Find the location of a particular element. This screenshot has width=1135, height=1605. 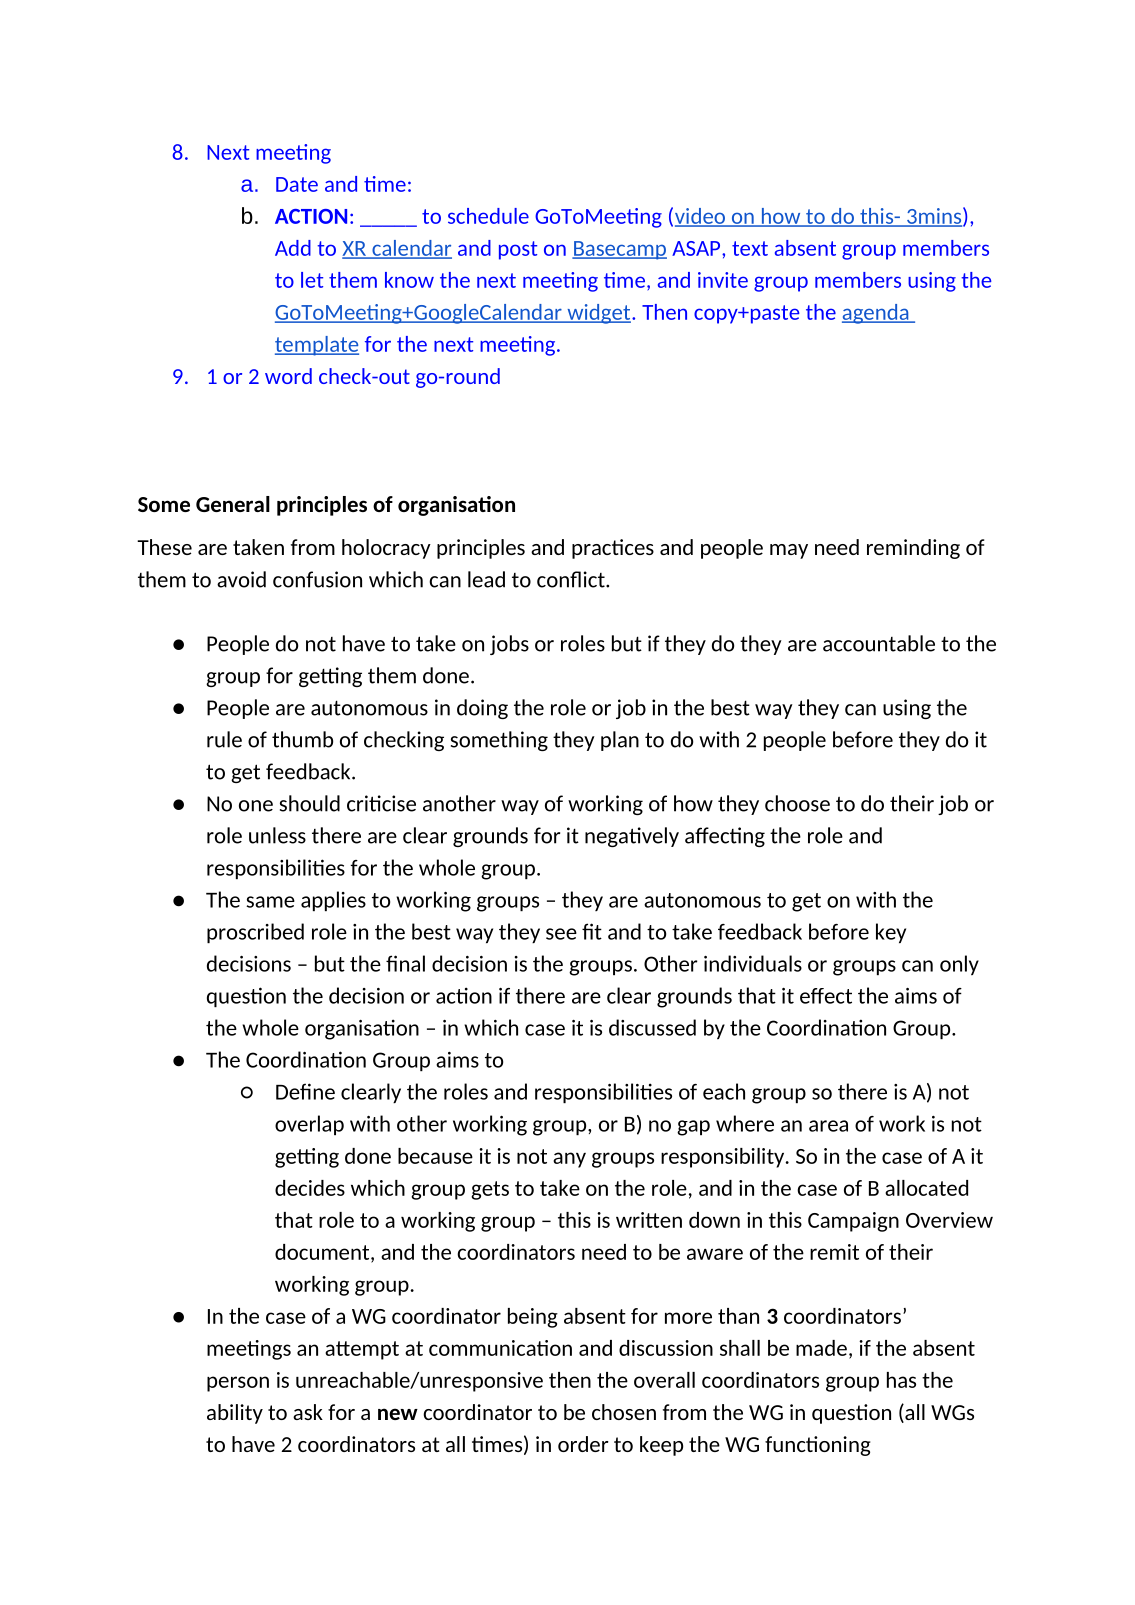

order is located at coordinates (583, 1444).
